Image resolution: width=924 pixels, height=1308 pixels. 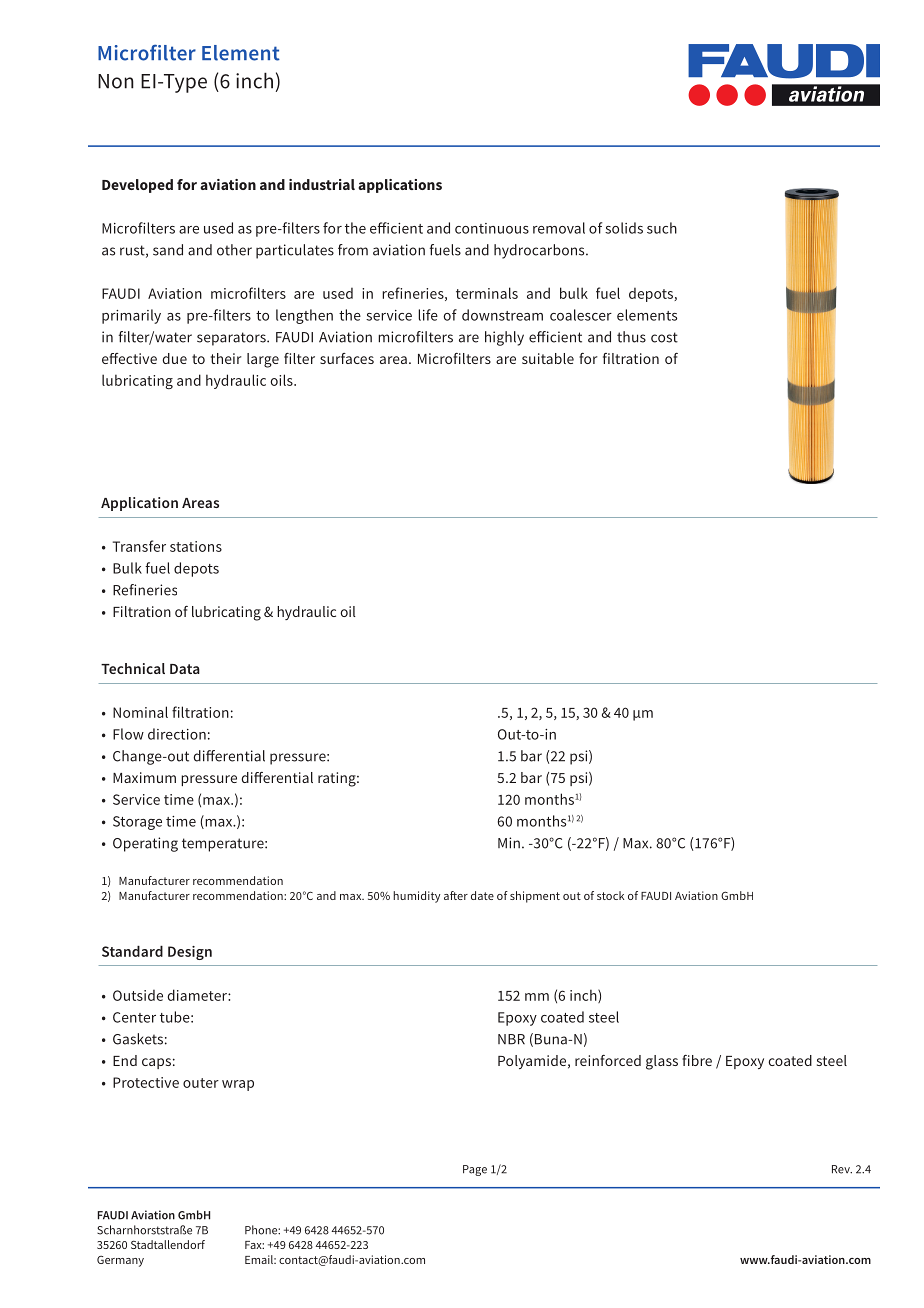 What do you see at coordinates (416, 897) in the page?
I see `humidity` at bounding box center [416, 897].
